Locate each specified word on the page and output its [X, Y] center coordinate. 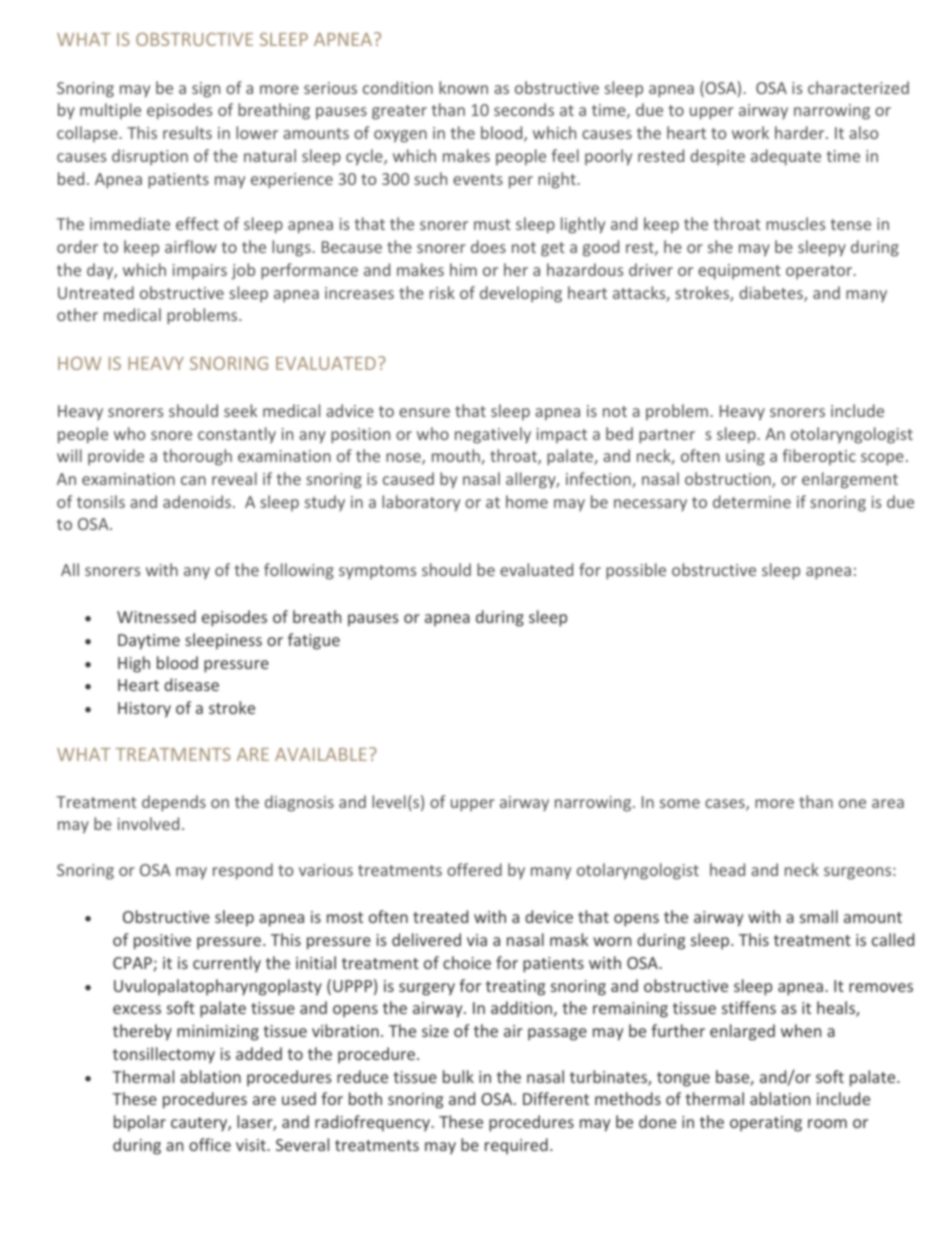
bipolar [140, 1123]
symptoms [377, 572]
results [187, 132]
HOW [79, 363]
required [516, 1146]
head [727, 869]
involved [148, 823]
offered [474, 869]
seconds [524, 109]
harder [801, 132]
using [745, 458]
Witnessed [156, 616]
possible [636, 571]
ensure [424, 412]
